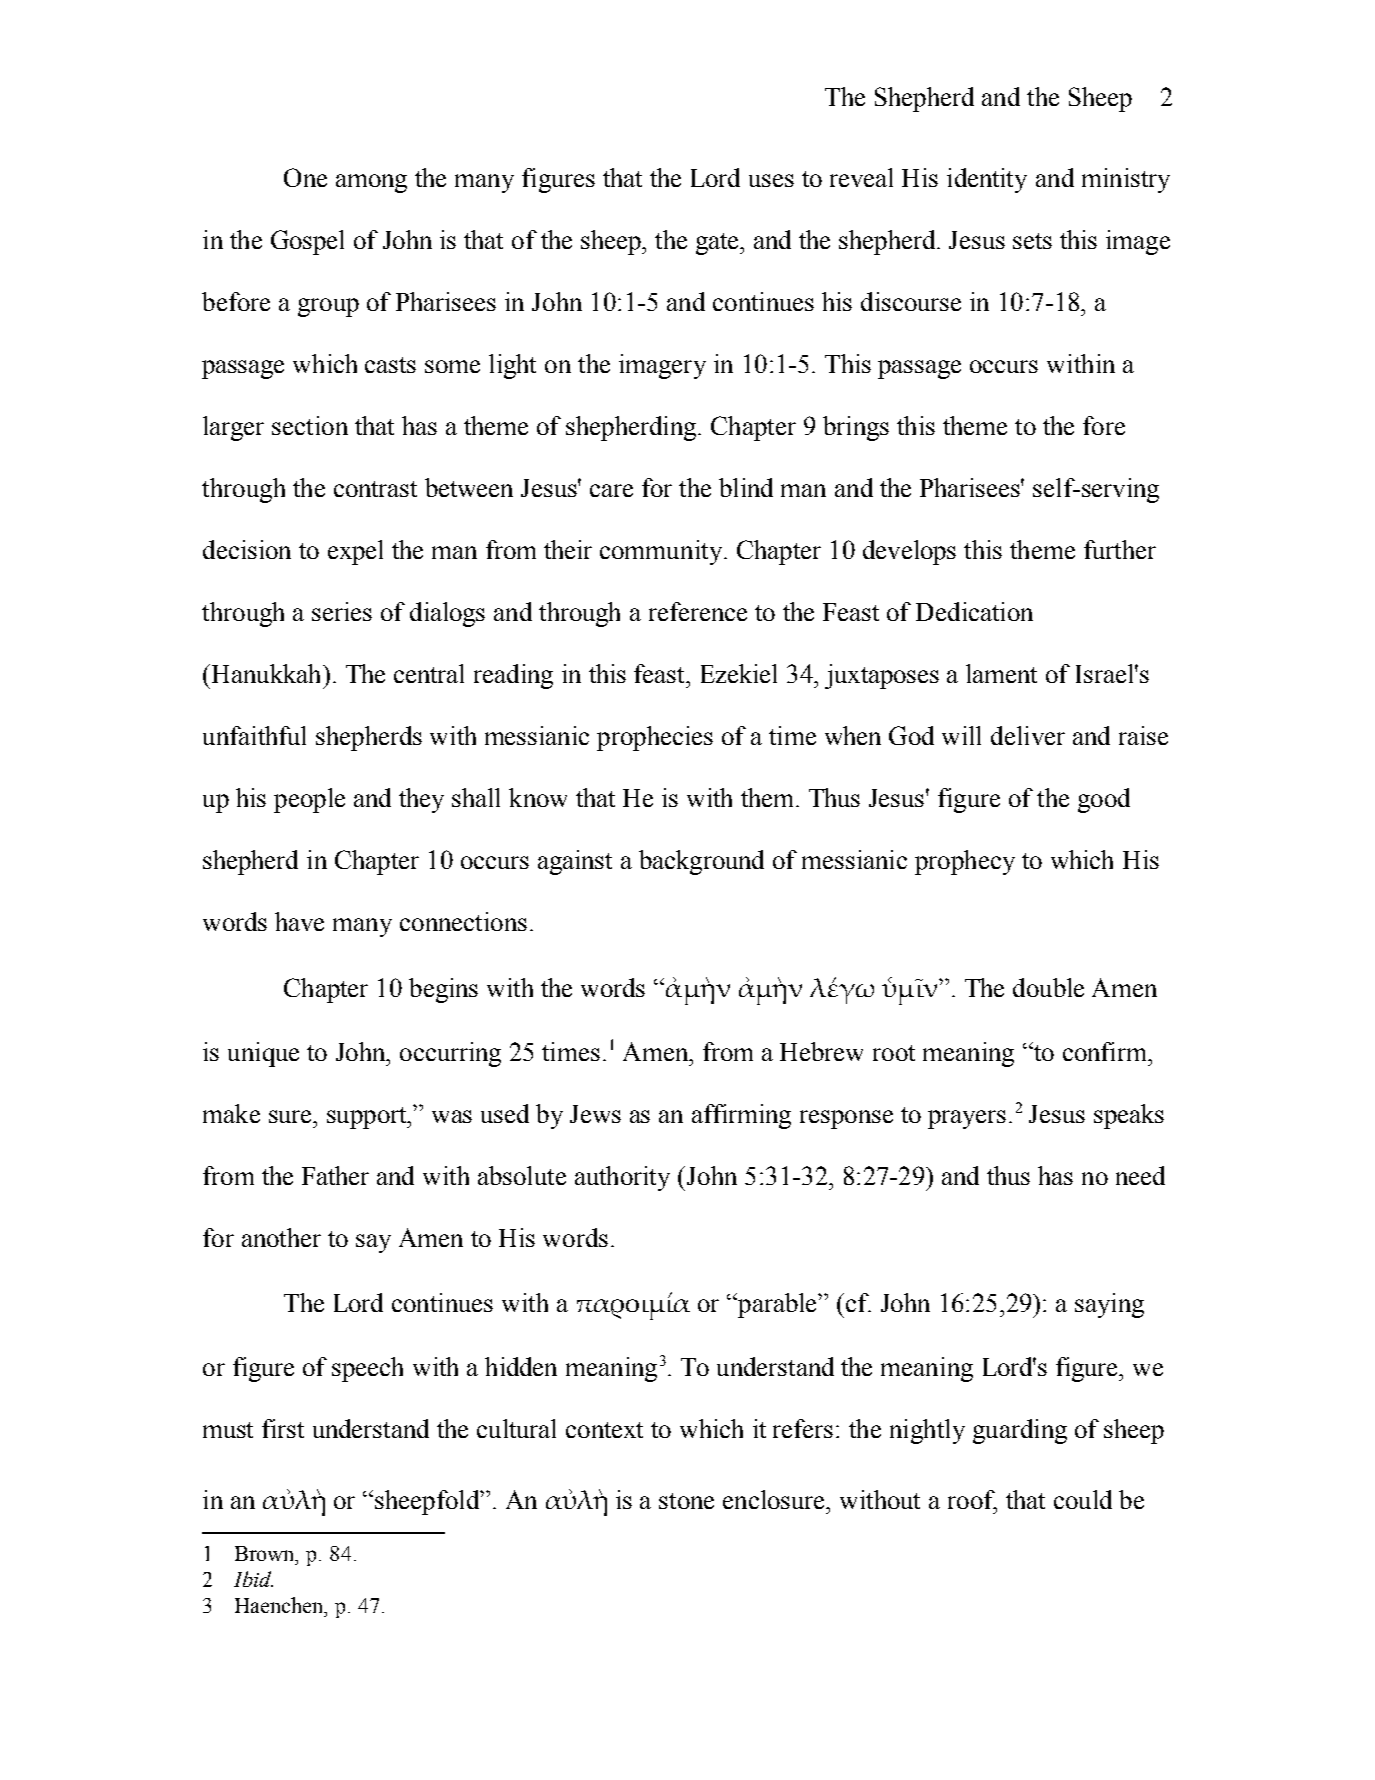 This document has height=1780, width=1375. What do you see at coordinates (253, 1579) in the document?
I see `Ibid` at bounding box center [253, 1579].
